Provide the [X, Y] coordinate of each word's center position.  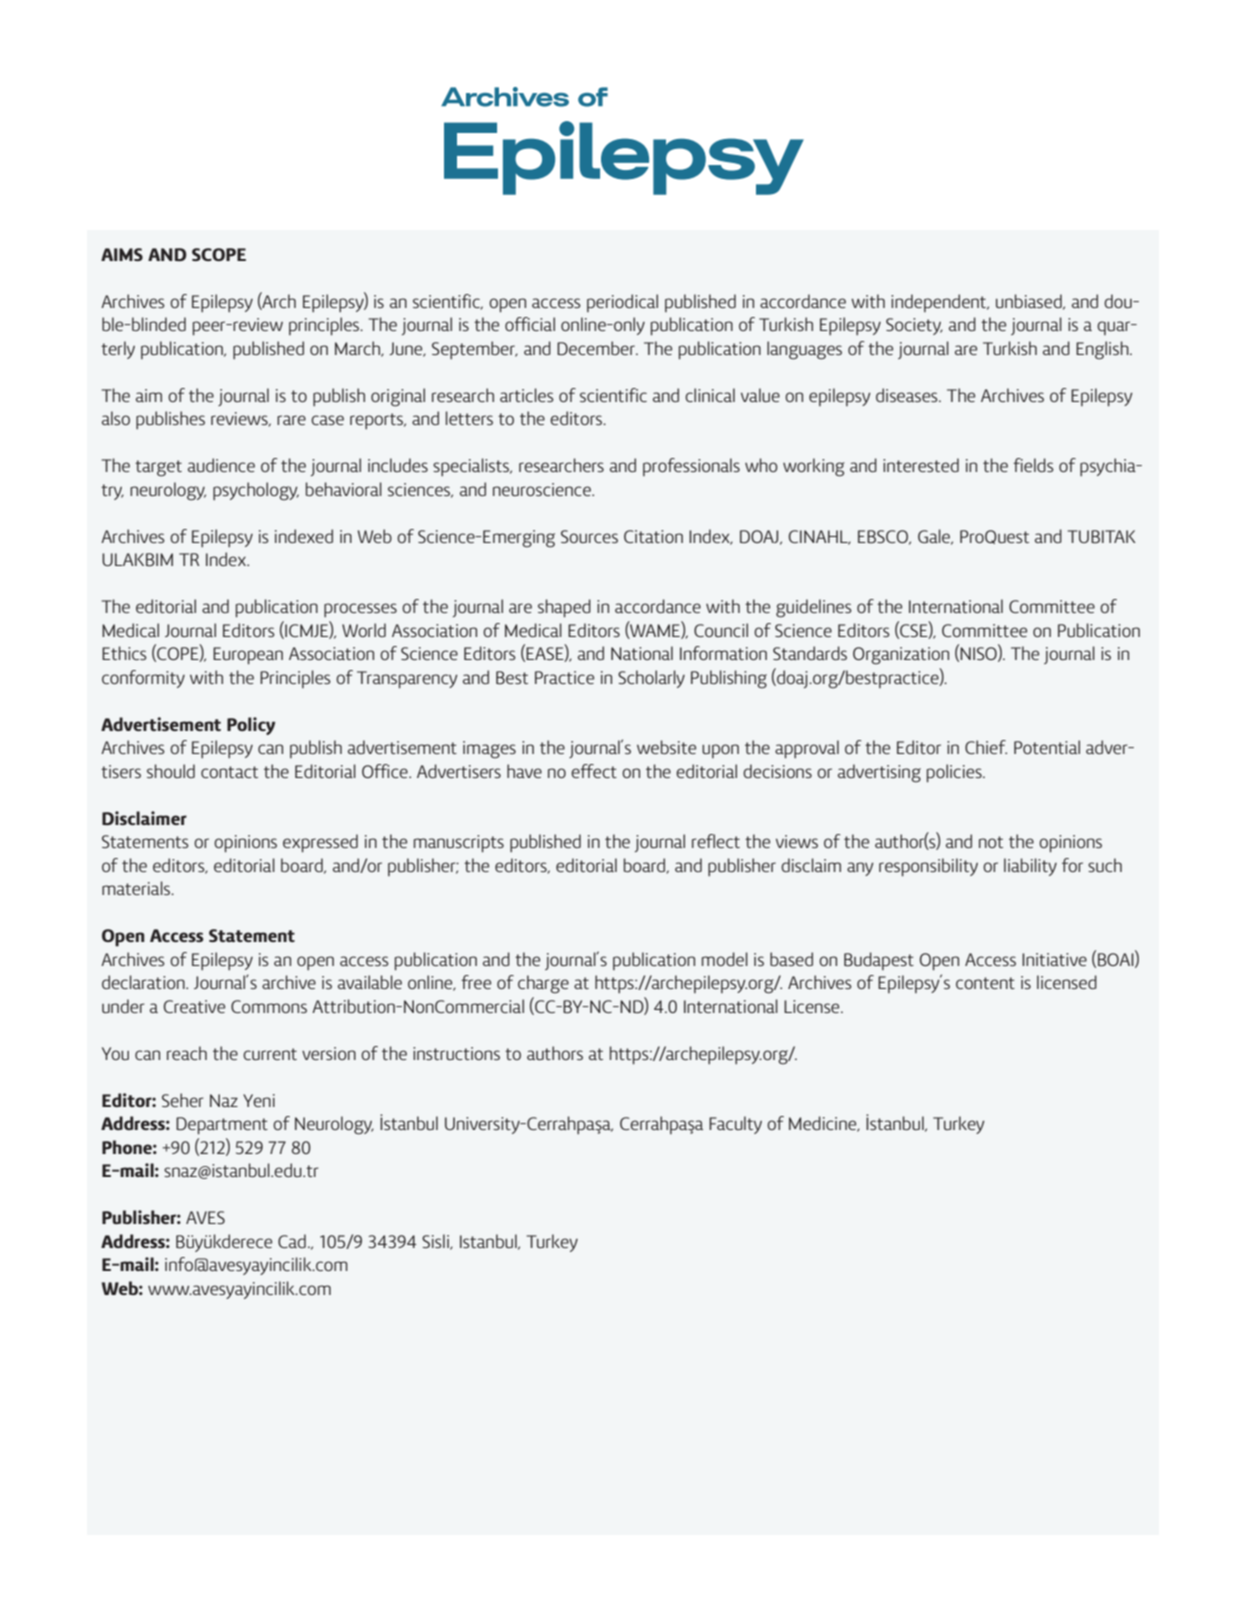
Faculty [735, 1125]
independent [940, 303]
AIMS [122, 254]
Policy [251, 726]
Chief [986, 747]
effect [594, 771]
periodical [622, 303]
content [985, 983]
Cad [292, 1241]
